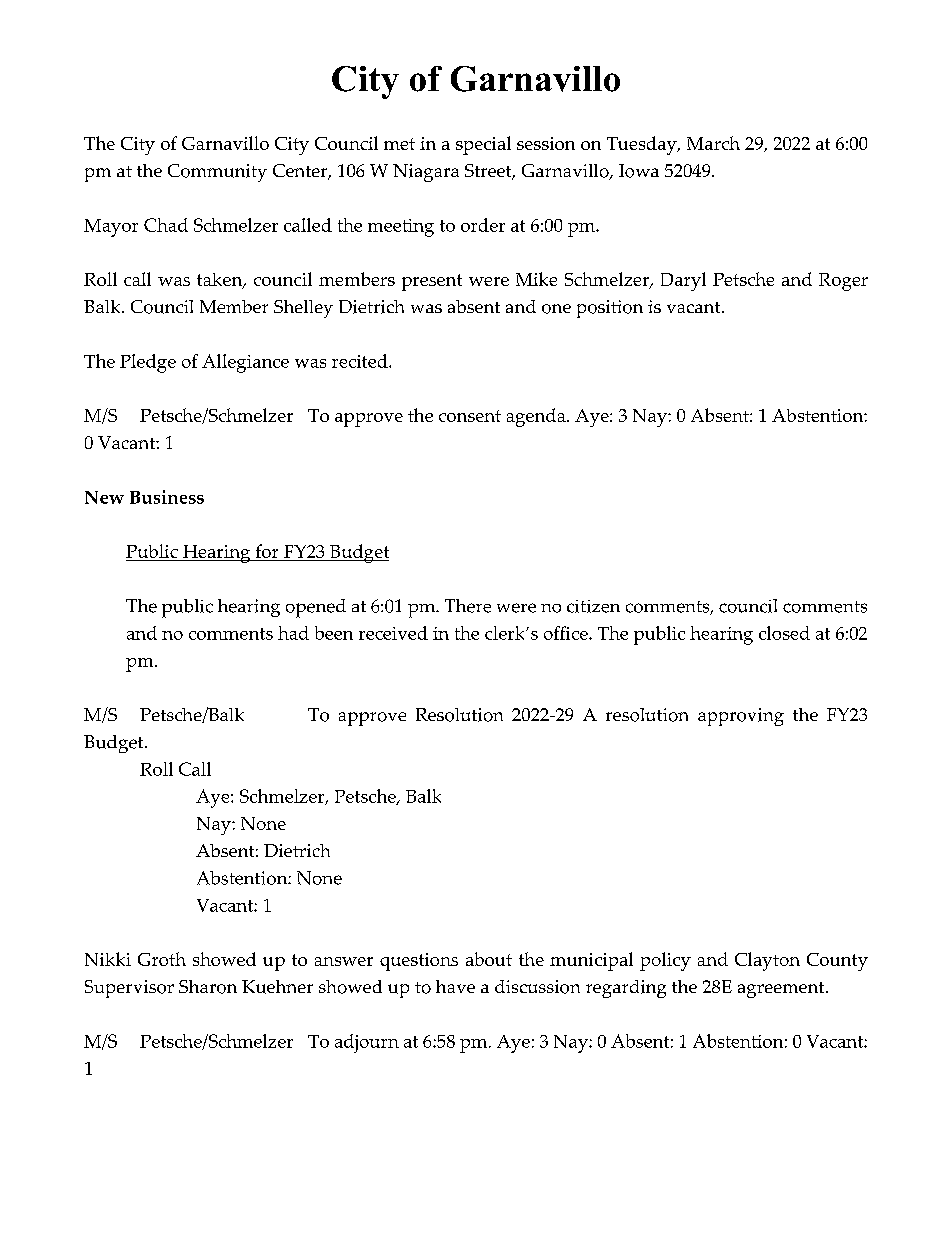 The height and width of the screenshot is (1233, 952). I want to click on consent, so click(470, 416).
